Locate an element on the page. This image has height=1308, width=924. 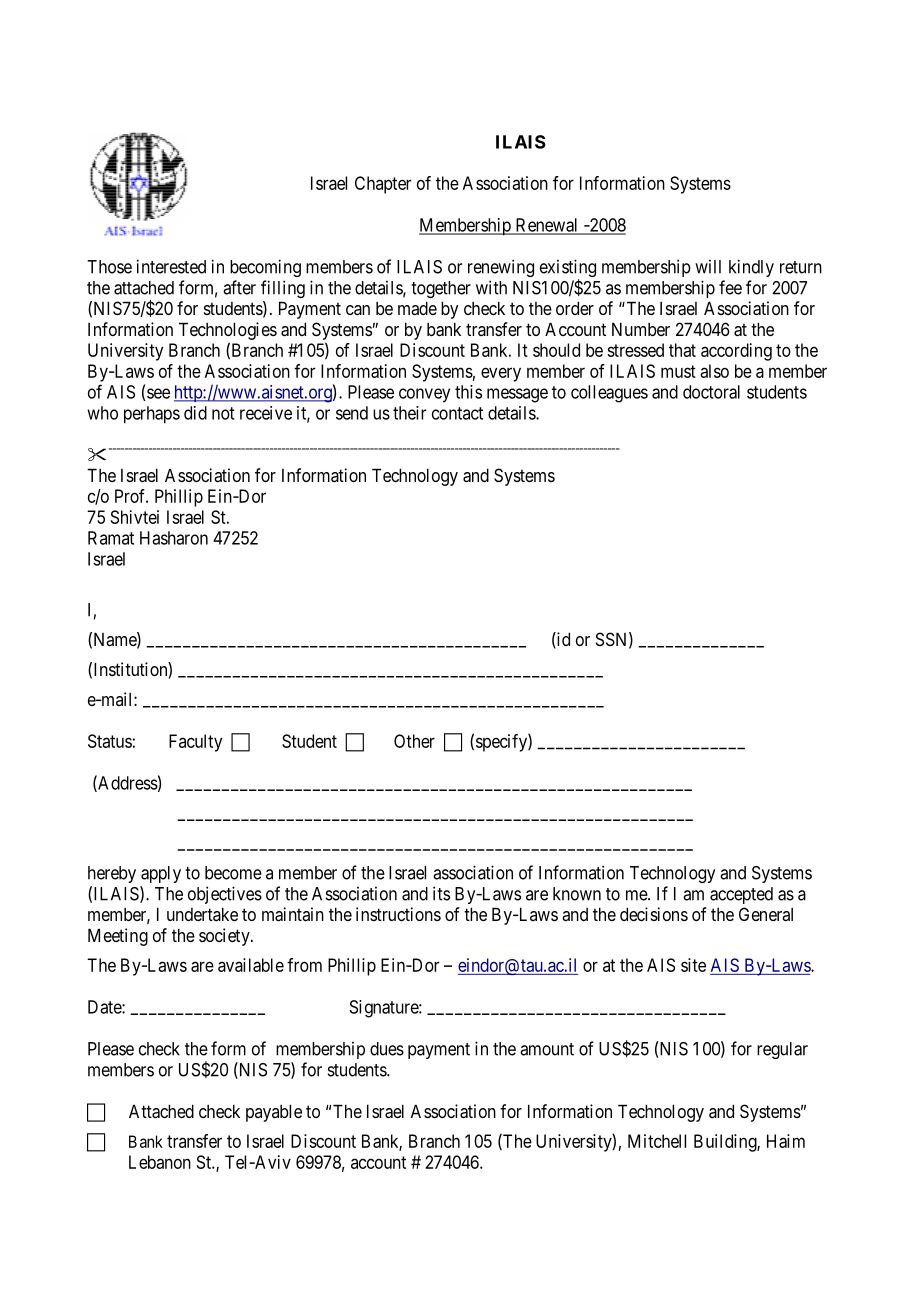
Chapter is located at coordinates (383, 185).
